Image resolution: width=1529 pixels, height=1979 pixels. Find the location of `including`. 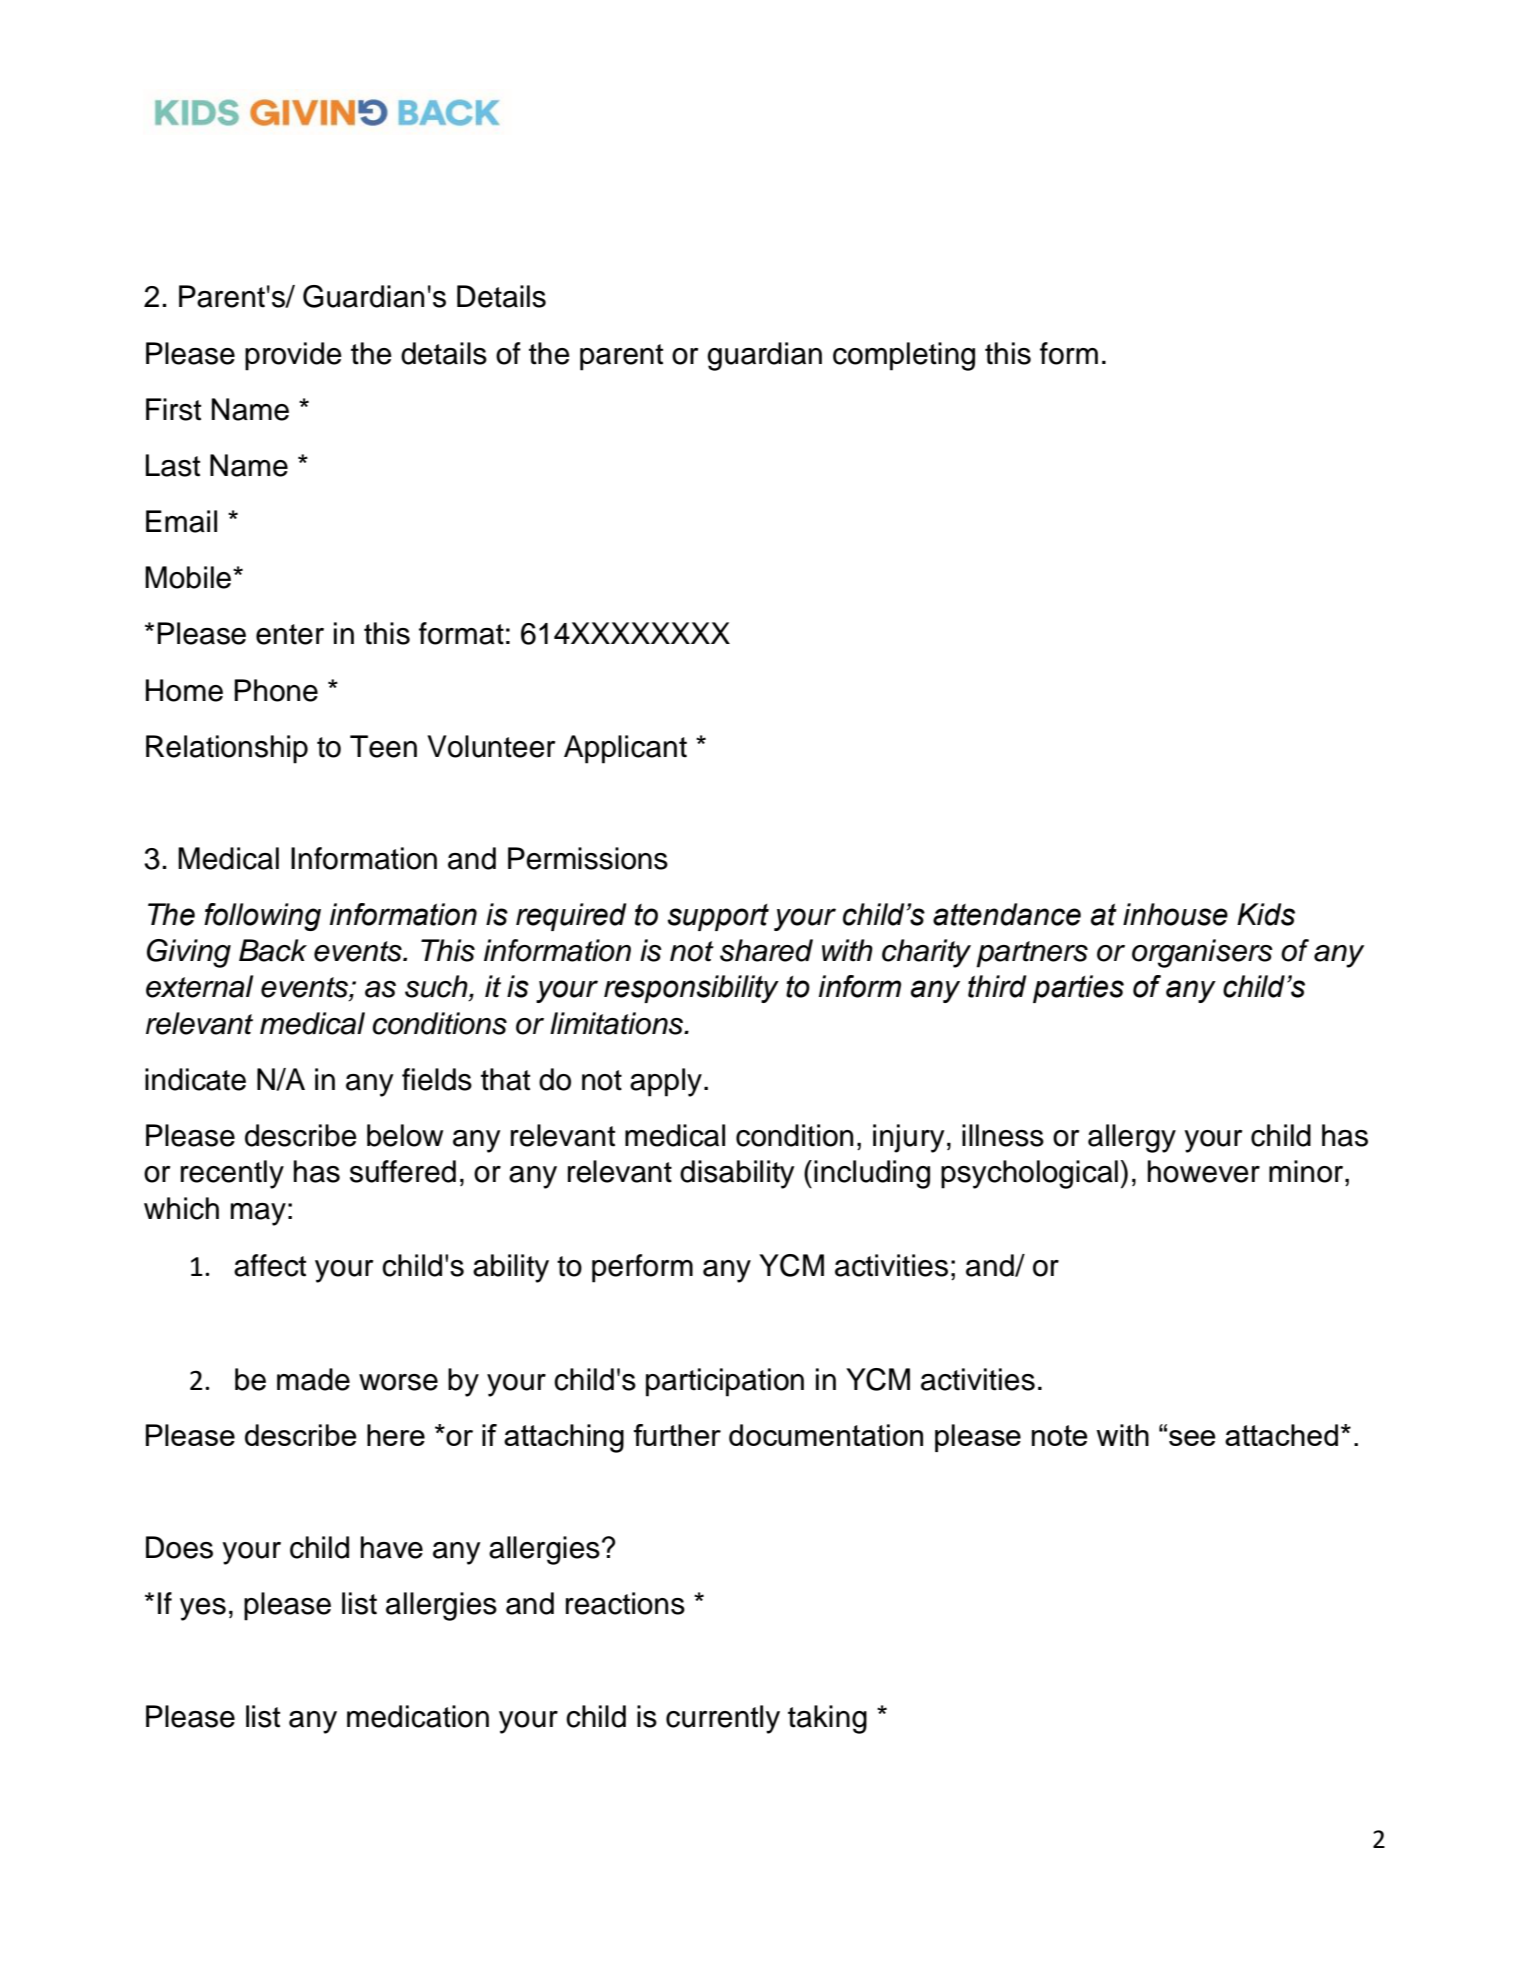

including is located at coordinates (872, 1174).
